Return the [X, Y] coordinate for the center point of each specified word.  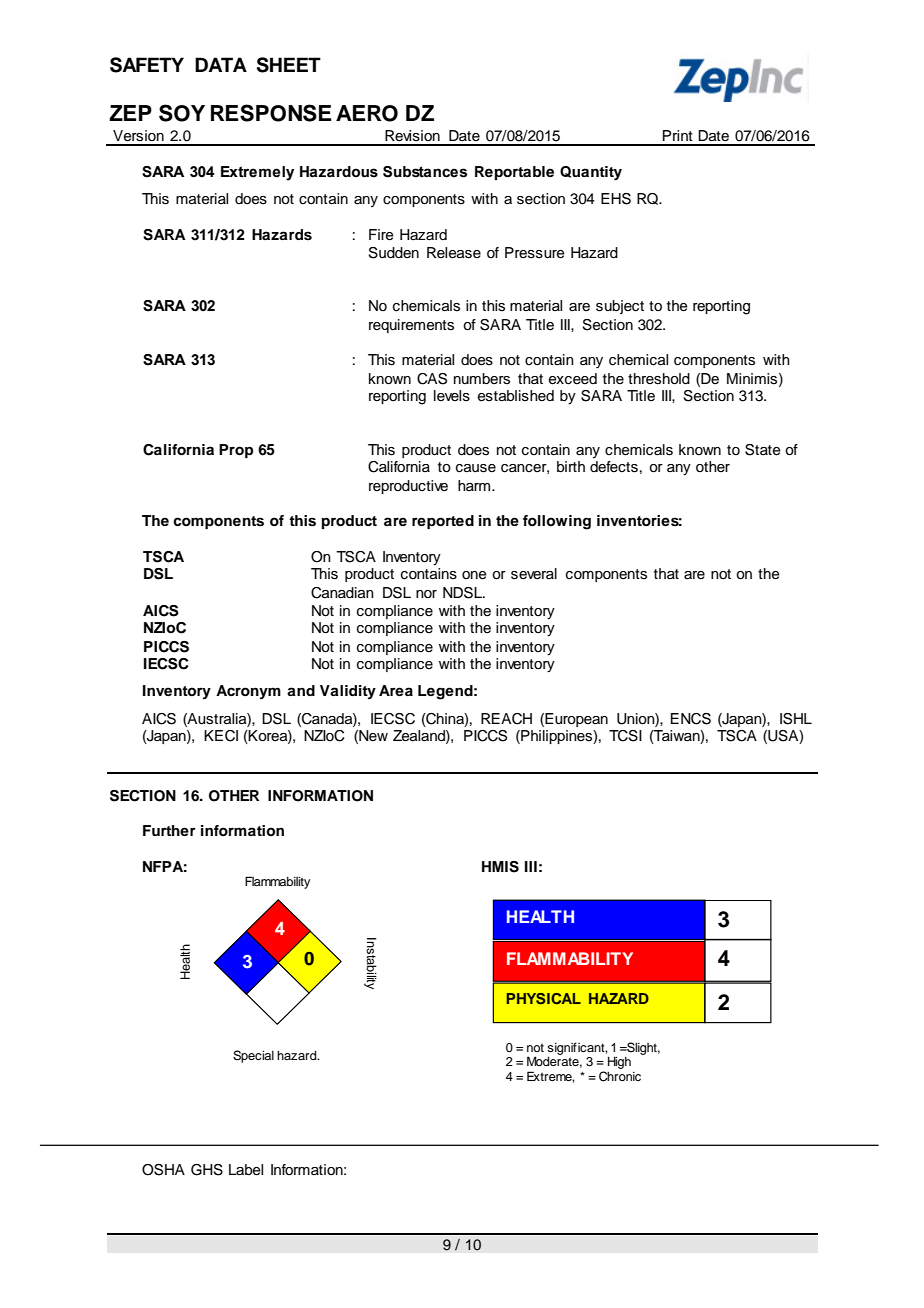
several [534, 574]
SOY [182, 113]
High [619, 1063]
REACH [506, 719]
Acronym [248, 692]
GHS [207, 1170]
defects [614, 467]
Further [169, 830]
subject [620, 307]
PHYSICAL [544, 999]
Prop [236, 451]
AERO [367, 113]
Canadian [342, 593]
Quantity [591, 173]
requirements [411, 326]
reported [443, 522]
